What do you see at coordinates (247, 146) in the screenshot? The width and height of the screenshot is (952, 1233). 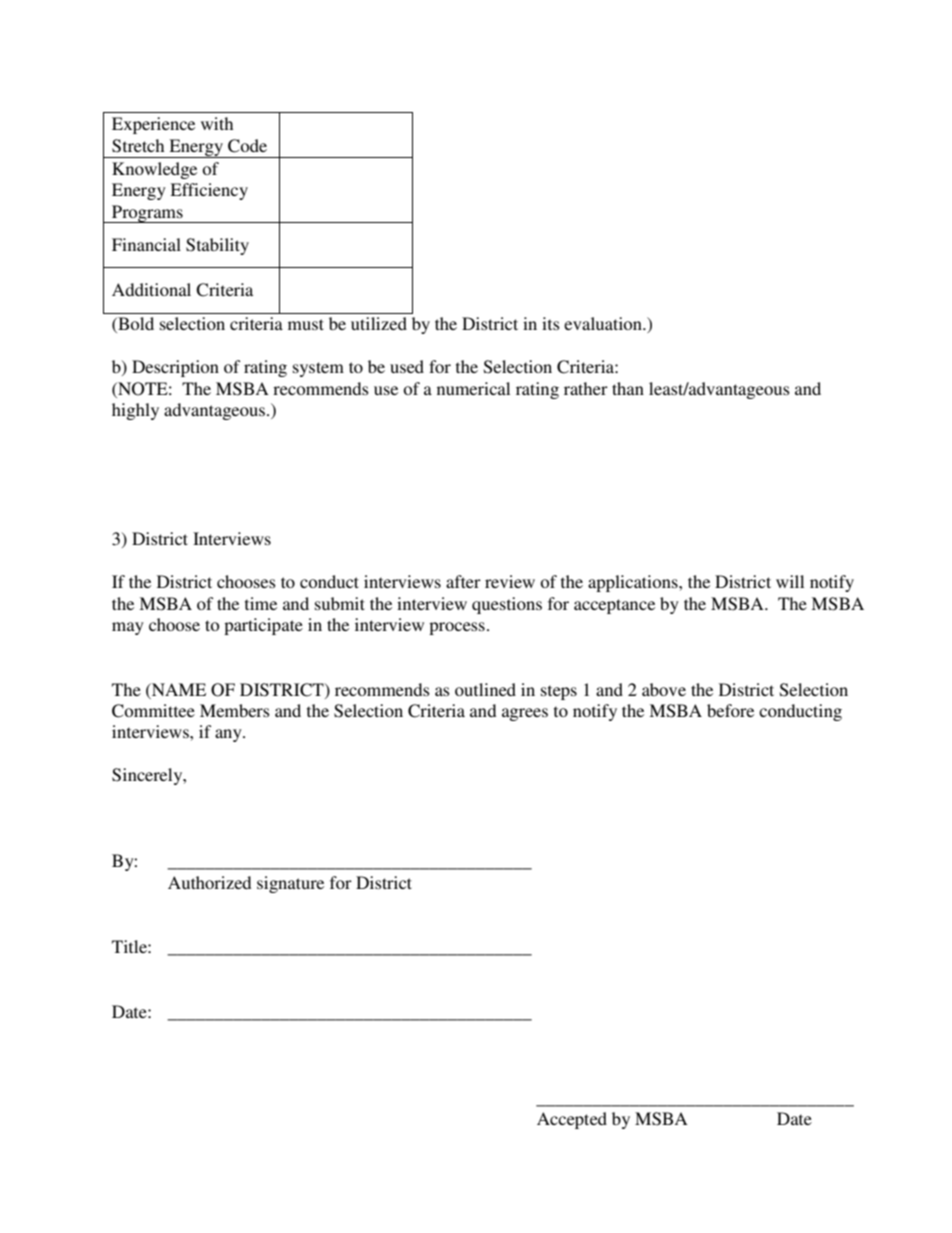 I see `Code` at bounding box center [247, 146].
